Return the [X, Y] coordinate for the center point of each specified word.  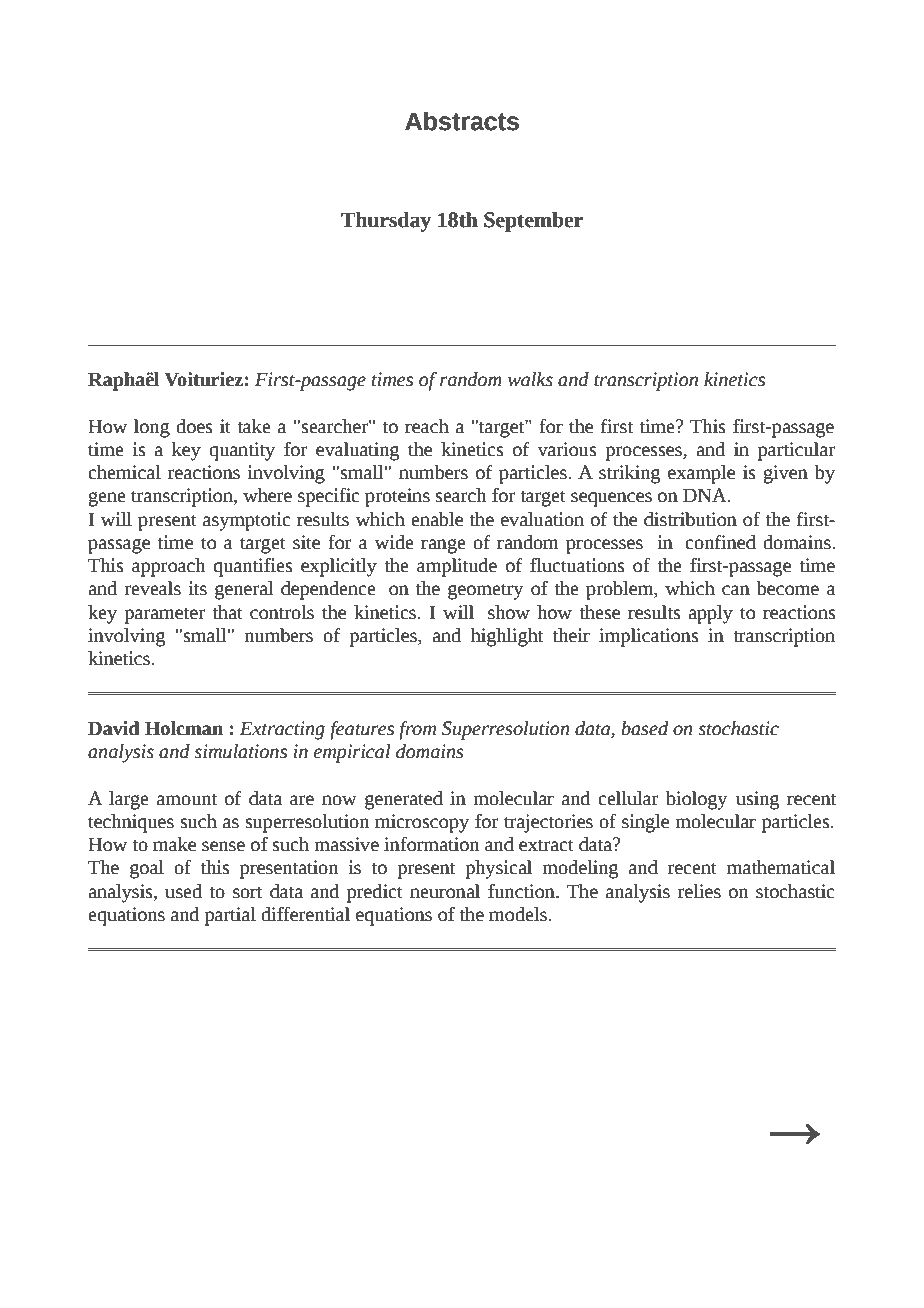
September [533, 222]
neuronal [445, 891]
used [183, 891]
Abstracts [462, 121]
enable [437, 519]
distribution [690, 519]
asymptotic [247, 521]
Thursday [386, 222]
